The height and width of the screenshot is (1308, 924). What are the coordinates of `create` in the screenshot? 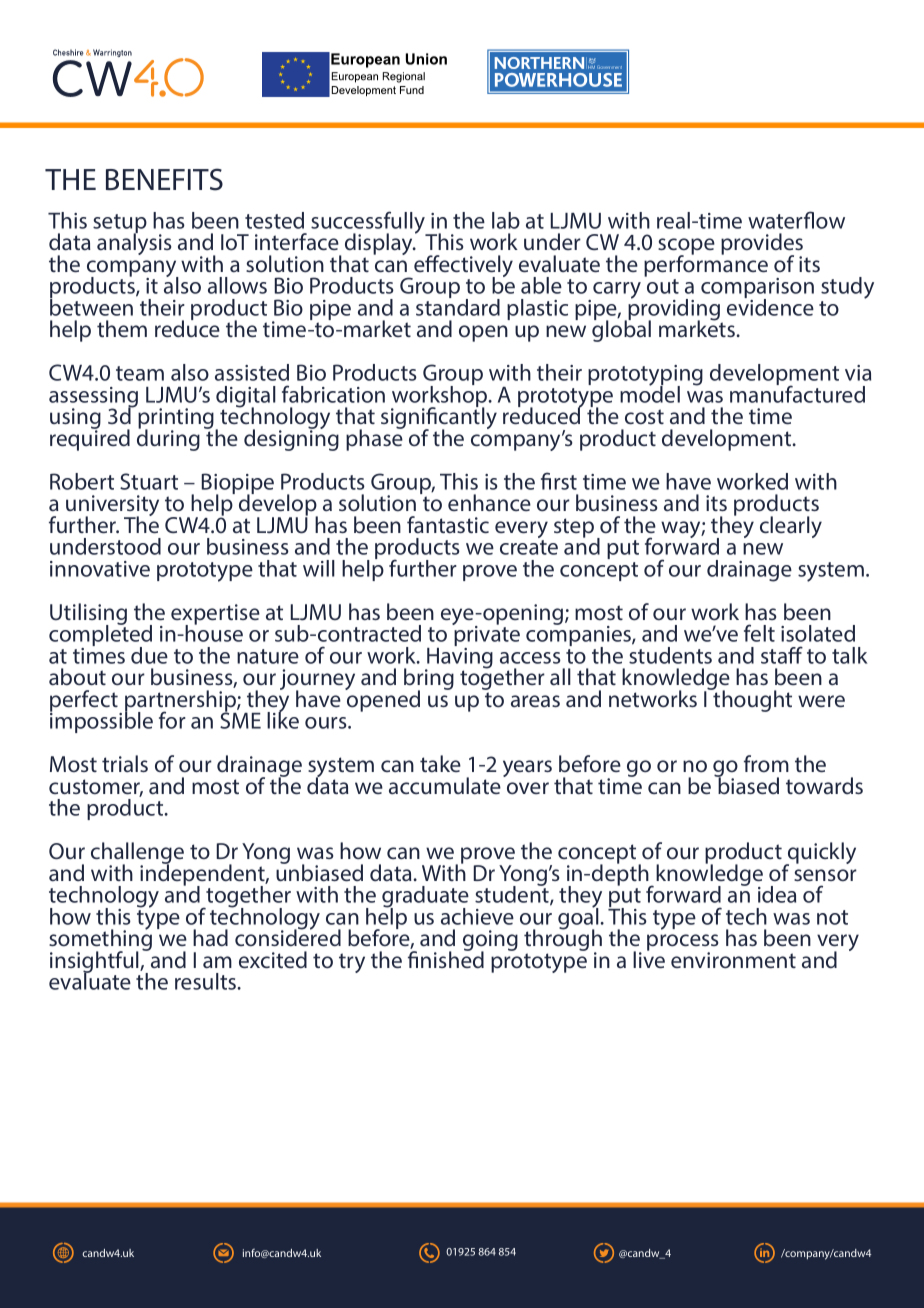 It's located at (529, 547).
